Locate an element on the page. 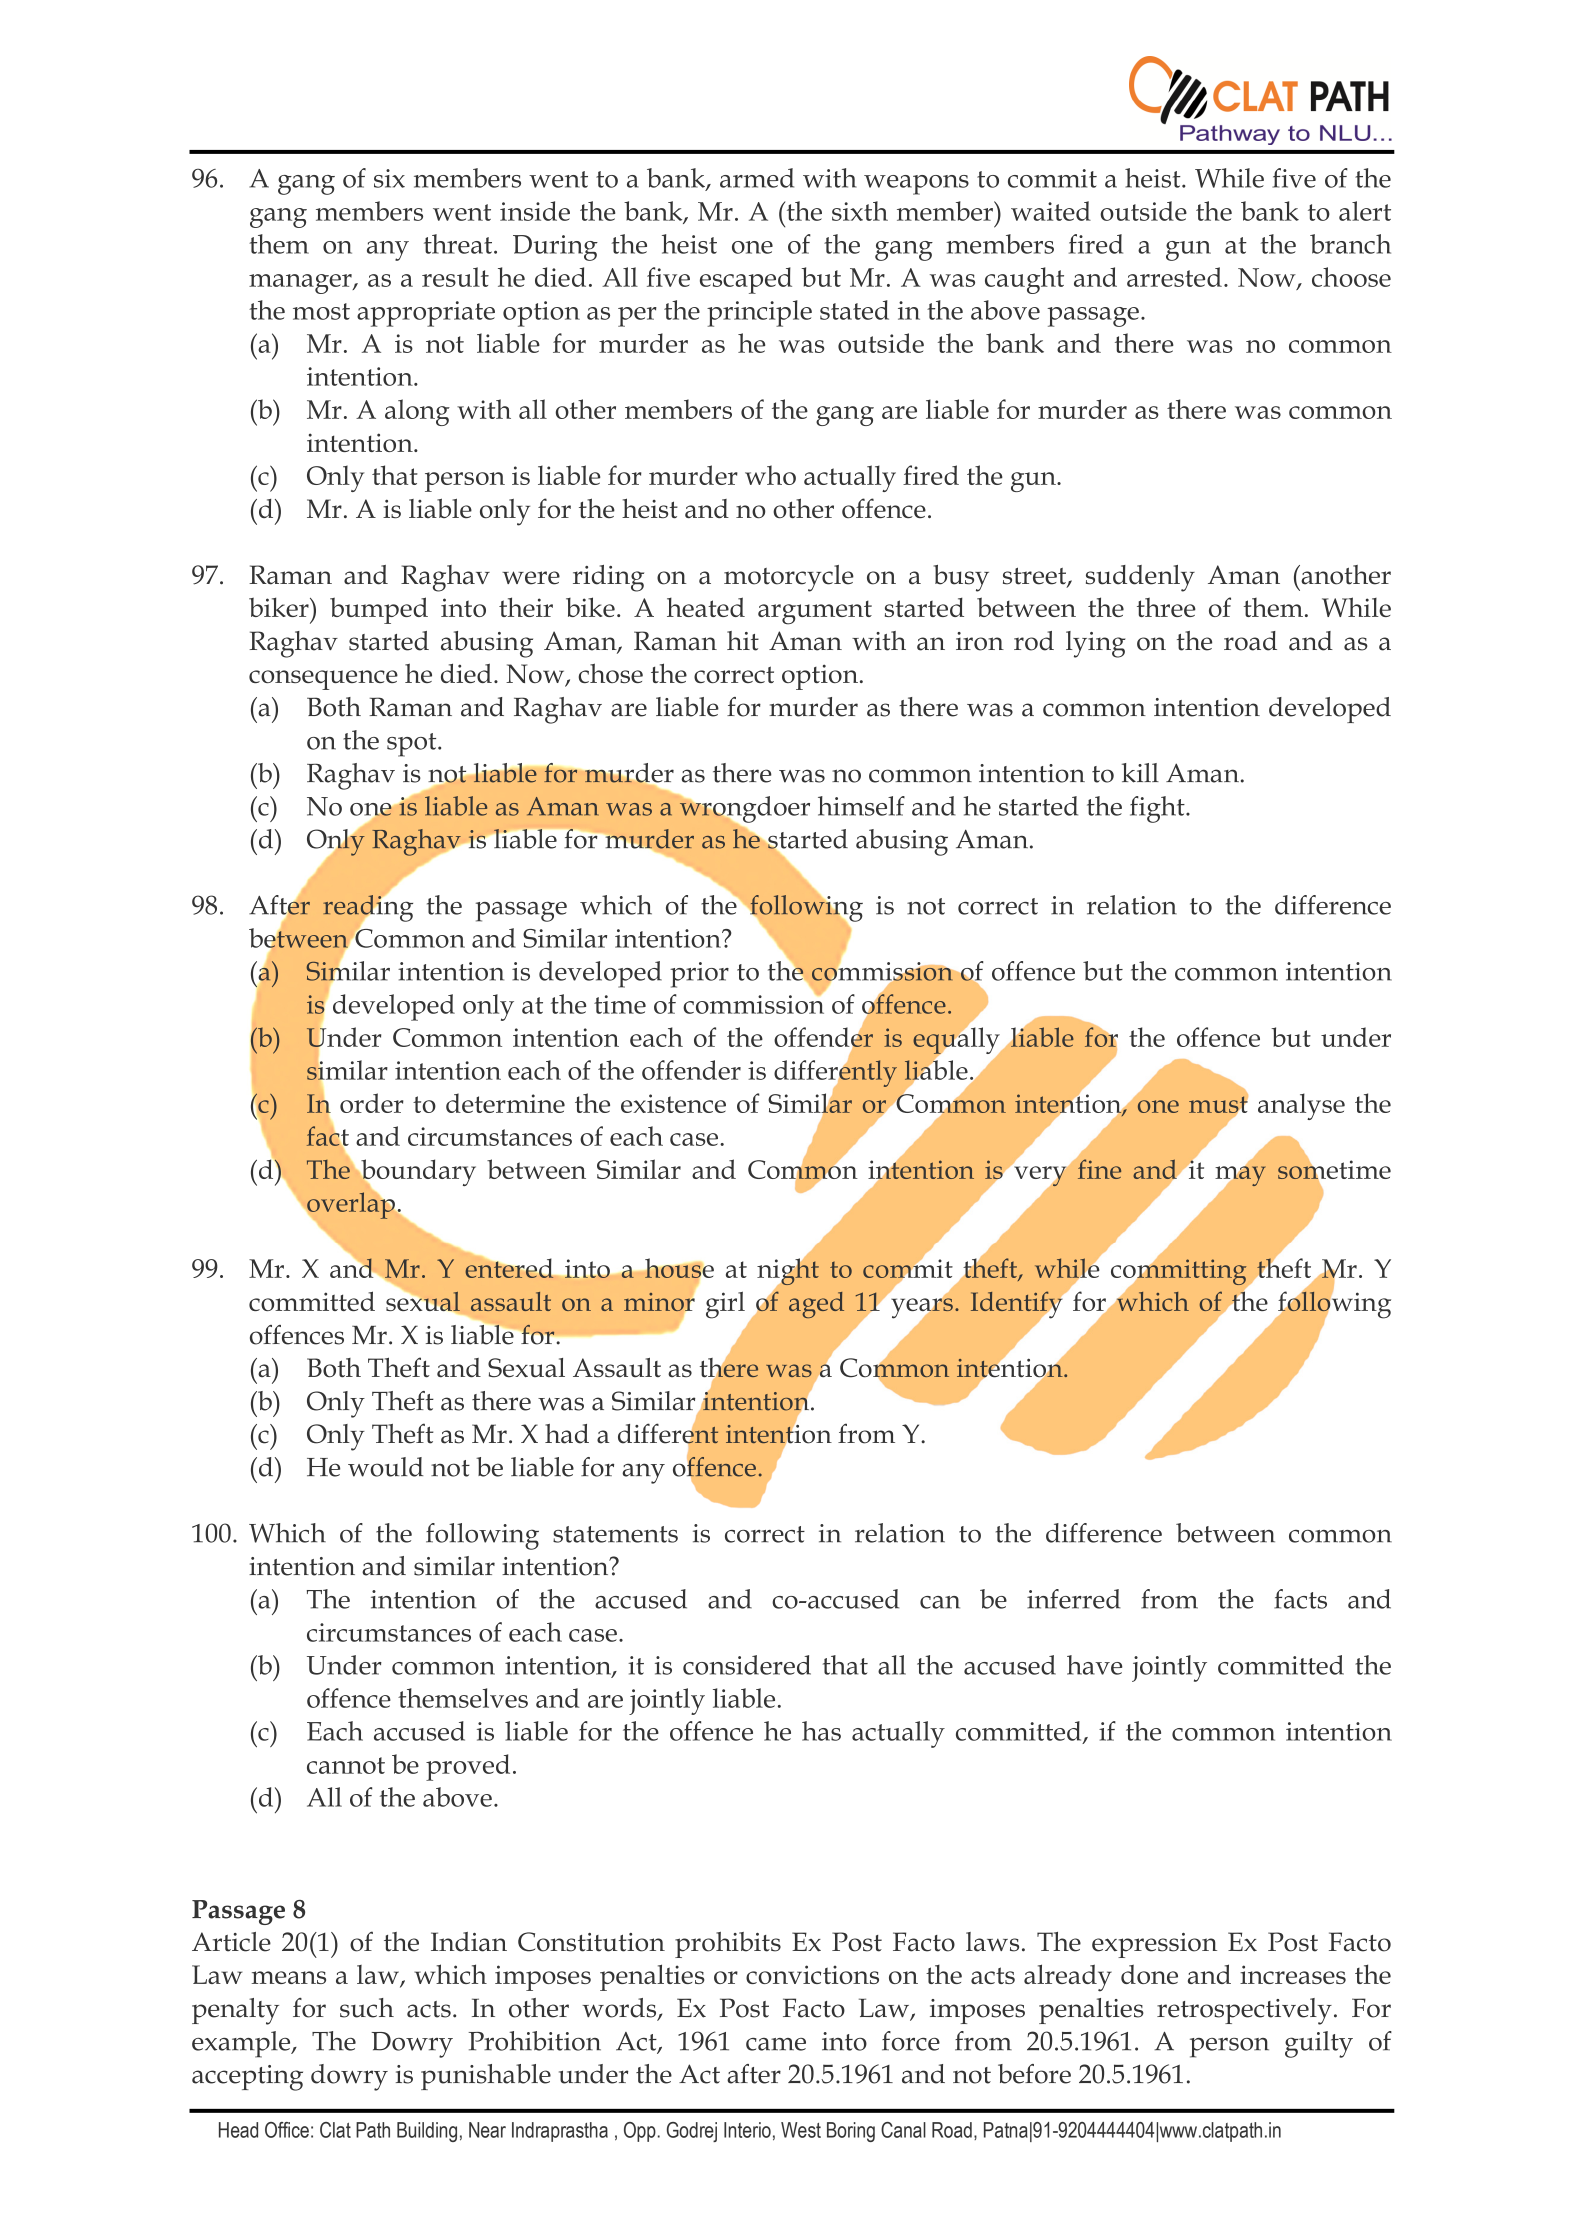  three is located at coordinates (1166, 607).
